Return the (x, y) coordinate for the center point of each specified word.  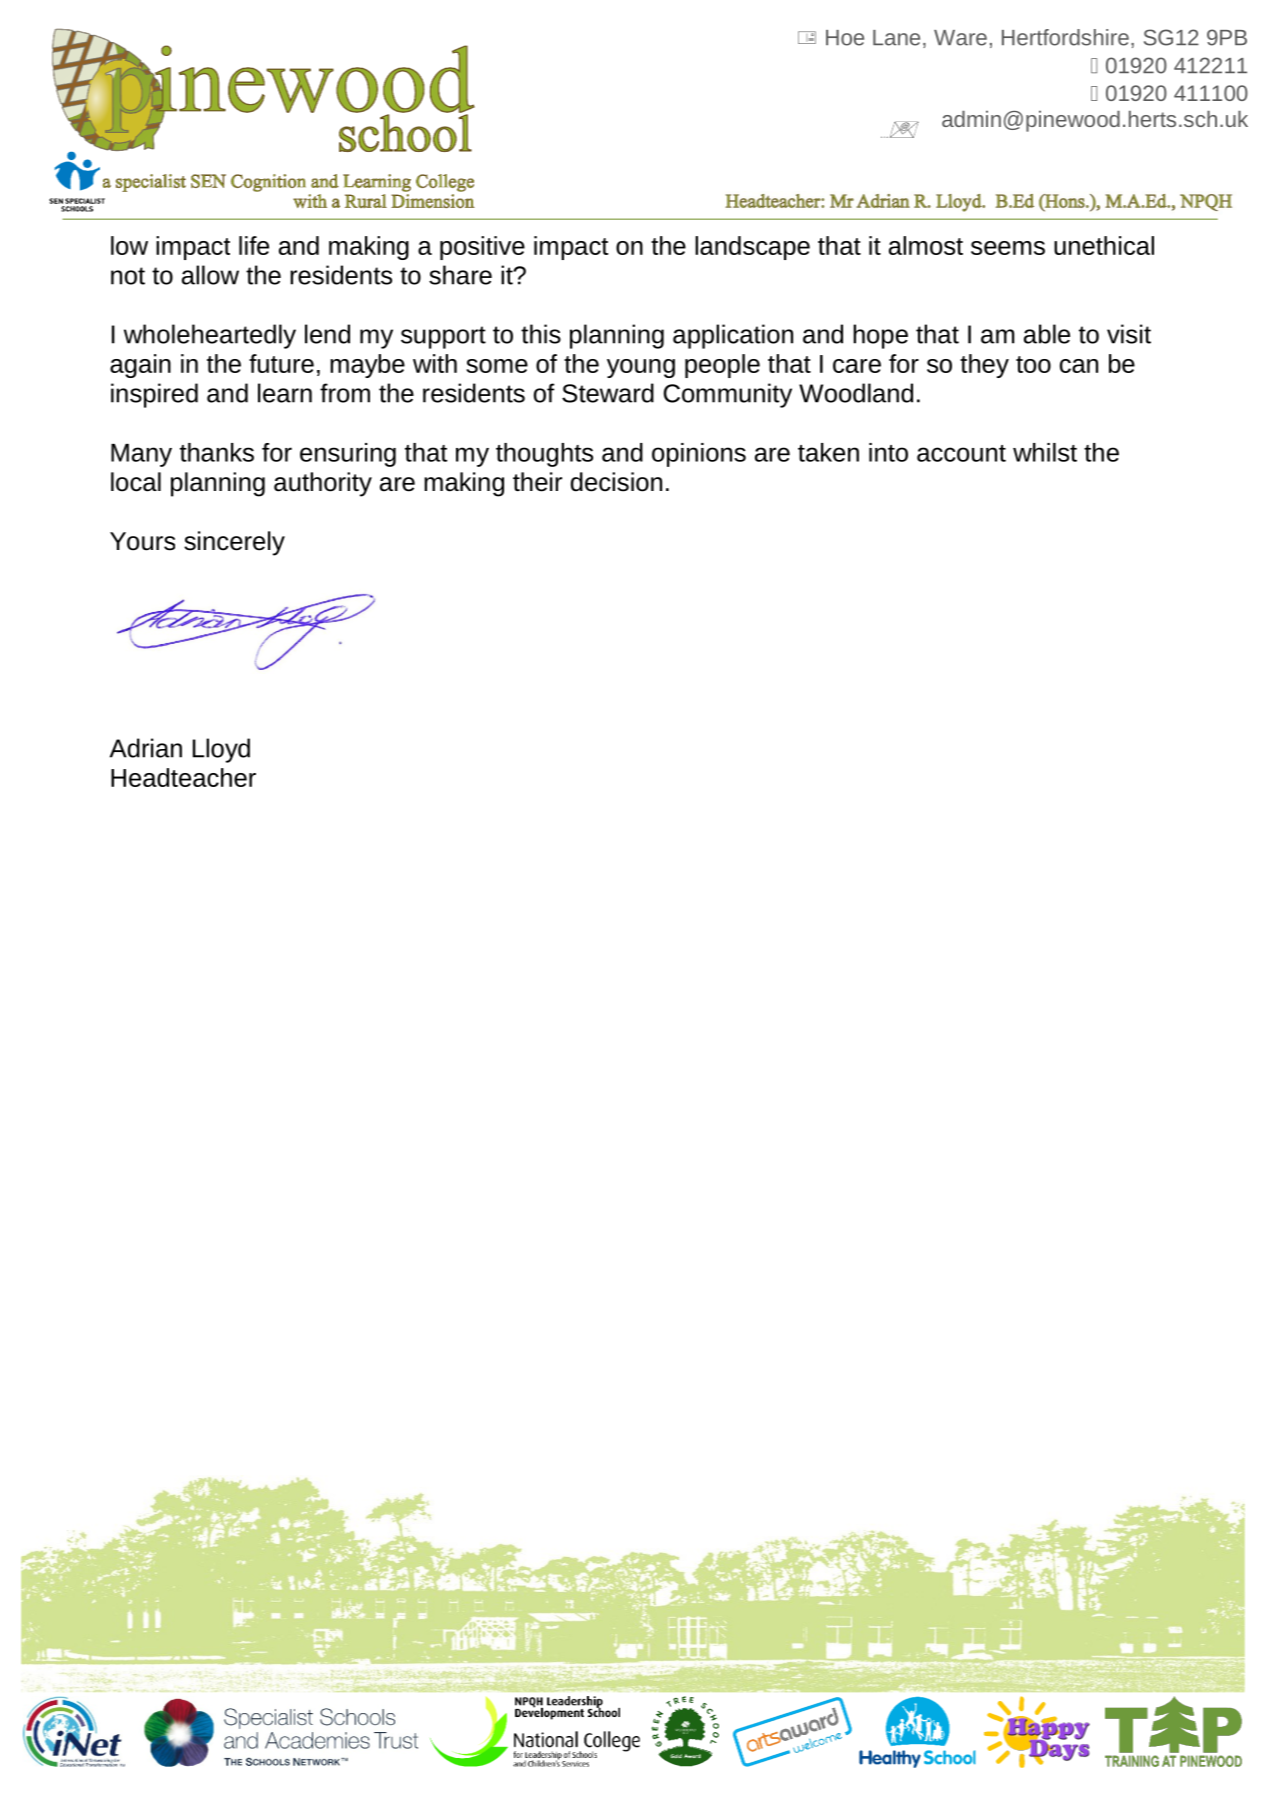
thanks (217, 452)
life (254, 245)
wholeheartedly (210, 336)
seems (1008, 248)
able (1047, 334)
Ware (960, 38)
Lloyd (221, 750)
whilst (1045, 452)
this (541, 334)
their (537, 482)
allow (210, 275)
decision (616, 482)
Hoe (845, 38)
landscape (752, 248)
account (961, 453)
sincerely (234, 543)
